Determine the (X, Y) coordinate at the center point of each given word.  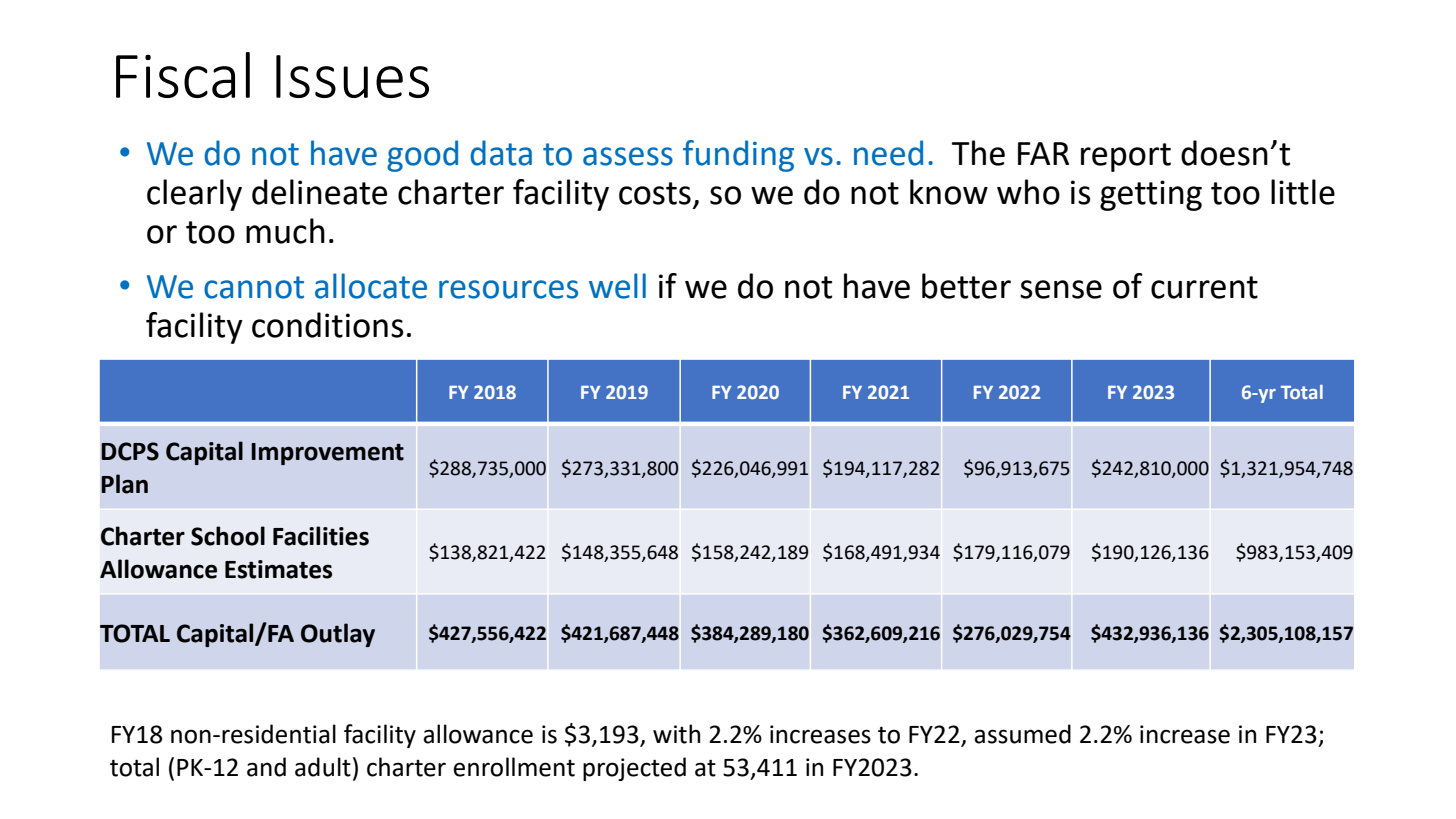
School (228, 536)
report (1126, 157)
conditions (328, 325)
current (1204, 287)
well (617, 286)
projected (634, 769)
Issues (352, 76)
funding (738, 156)
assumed (1022, 734)
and (266, 767)
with (676, 734)
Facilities (321, 536)
